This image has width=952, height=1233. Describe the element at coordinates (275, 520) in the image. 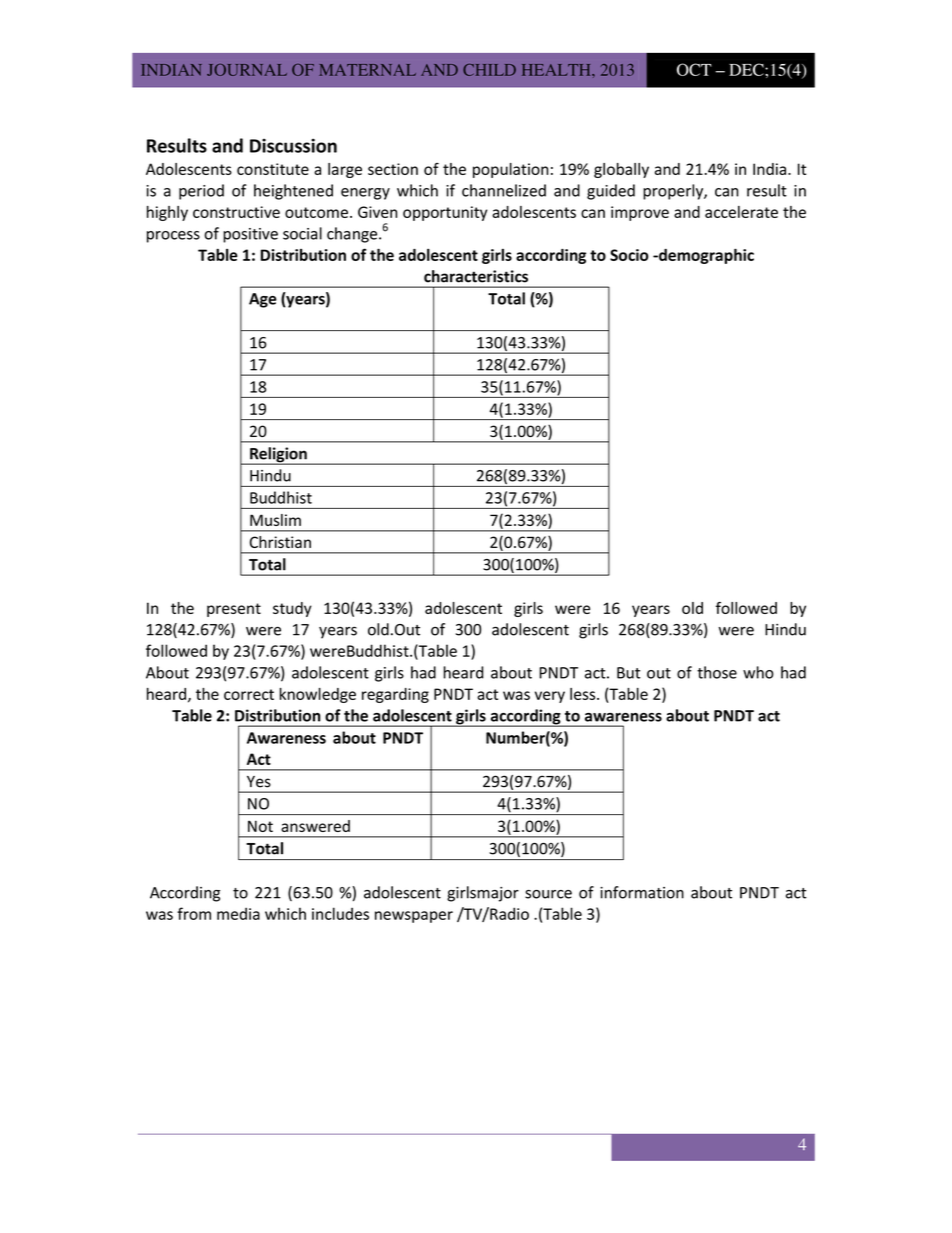

I see `Muslim` at that location.
